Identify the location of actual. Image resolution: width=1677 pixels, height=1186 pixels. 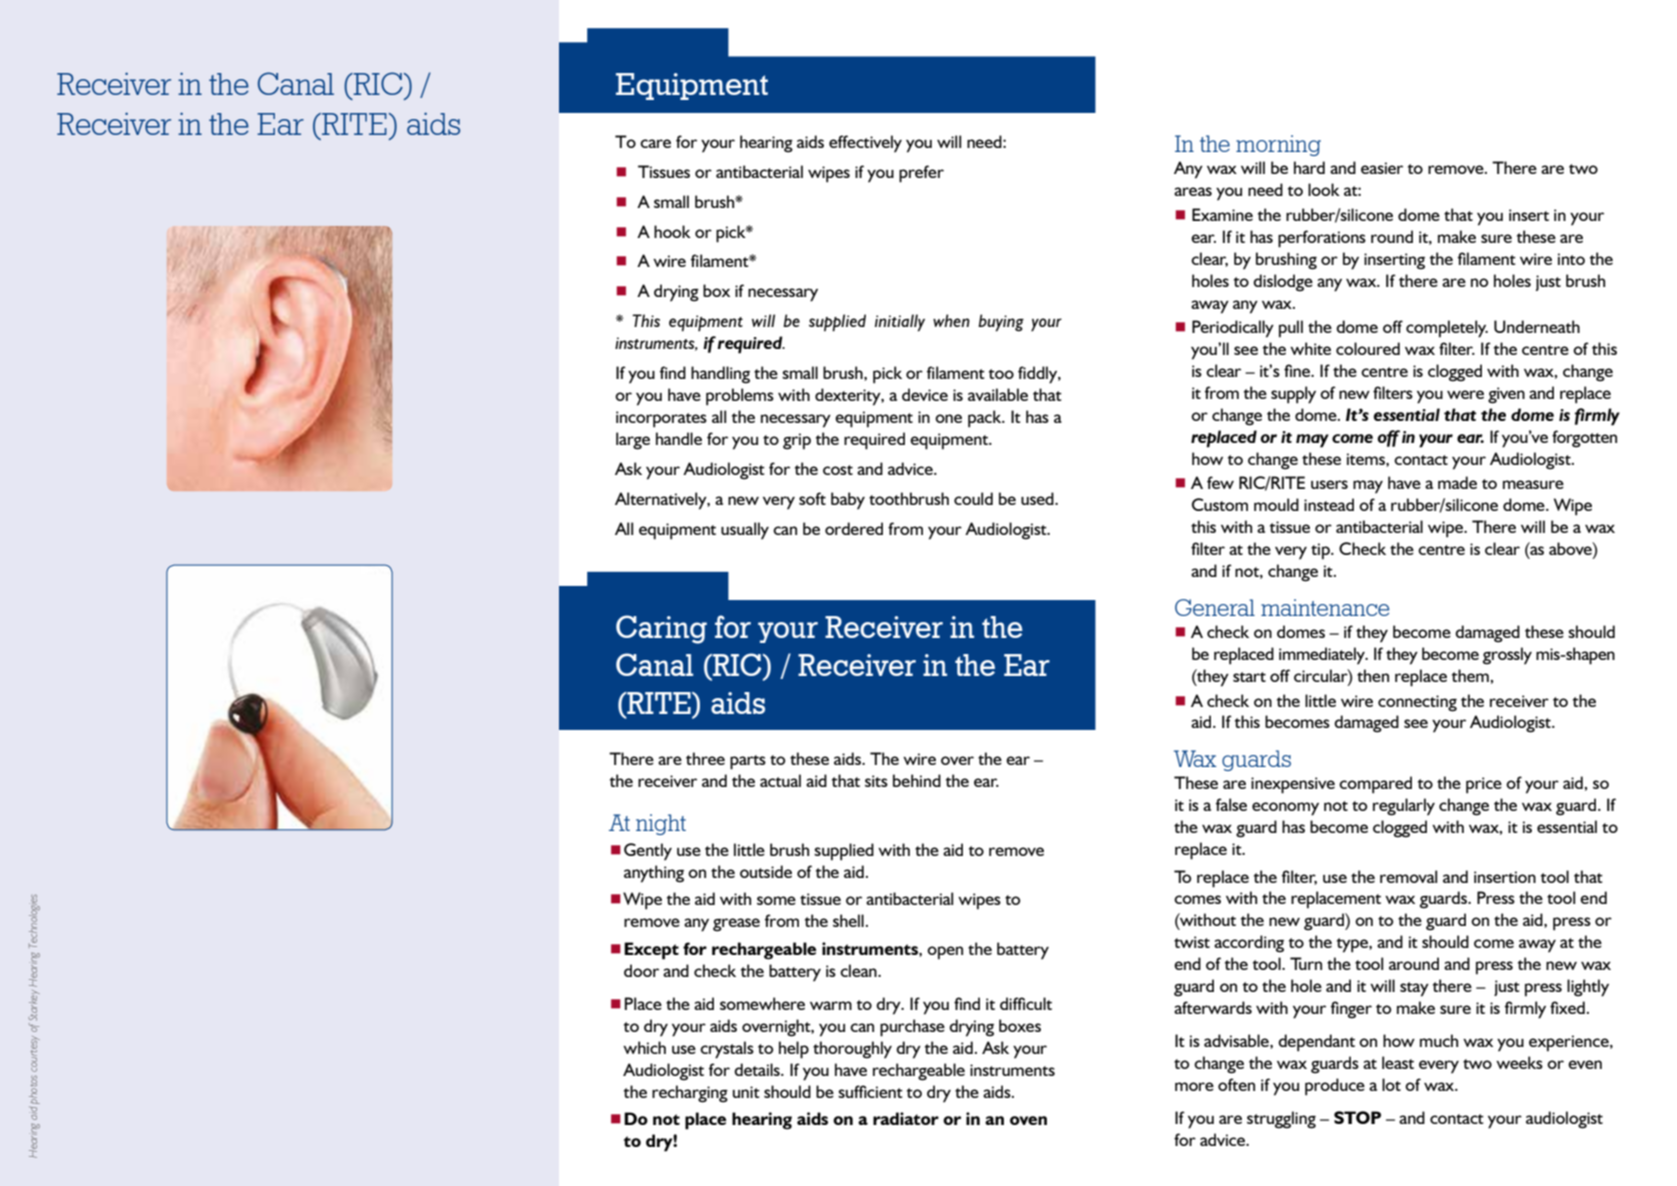
(780, 780).
